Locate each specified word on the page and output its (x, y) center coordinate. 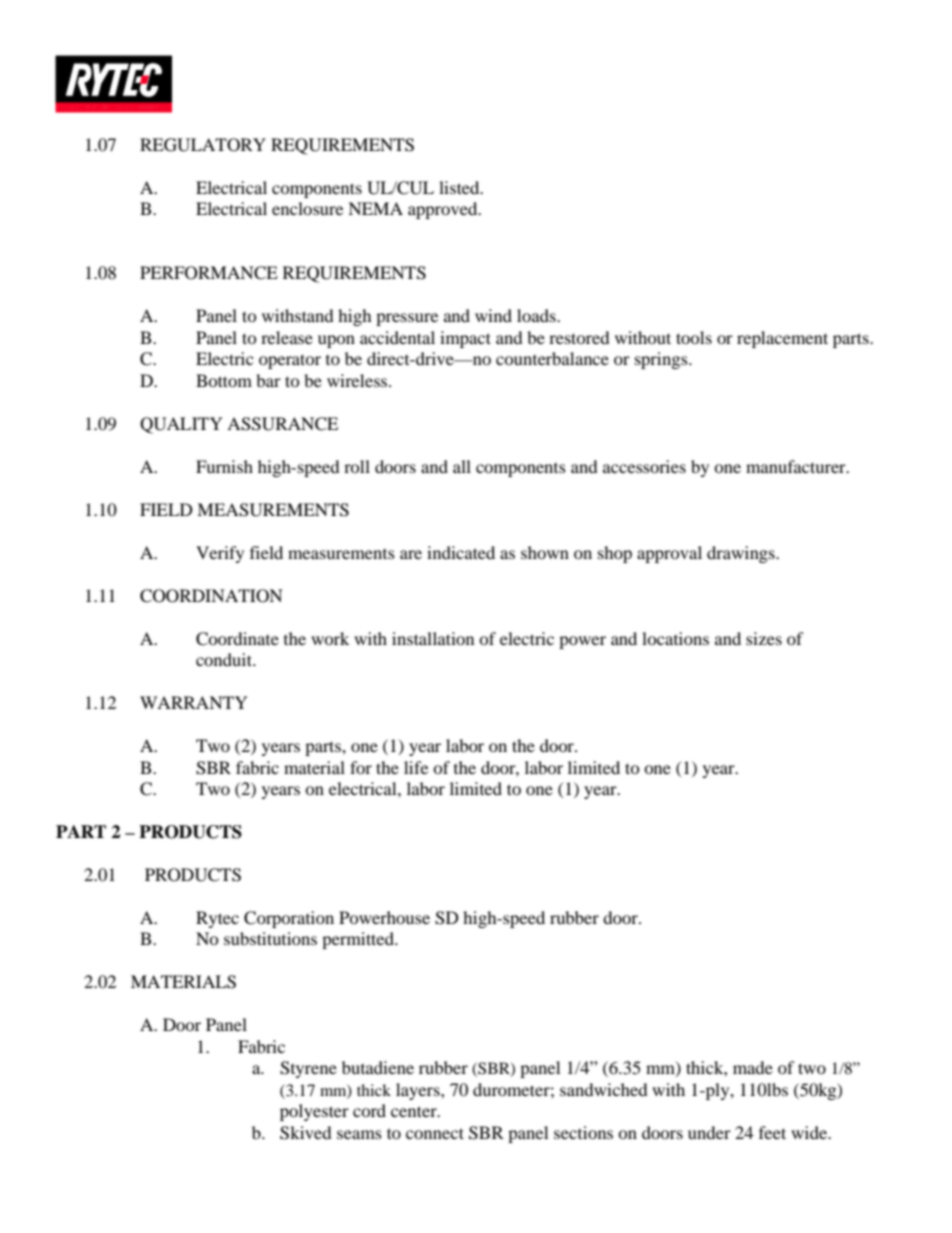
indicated (461, 552)
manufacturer (797, 466)
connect (435, 1133)
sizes (764, 638)
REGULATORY (203, 145)
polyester (314, 1112)
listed (460, 187)
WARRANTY (194, 702)
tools (694, 337)
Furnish (224, 466)
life (416, 767)
